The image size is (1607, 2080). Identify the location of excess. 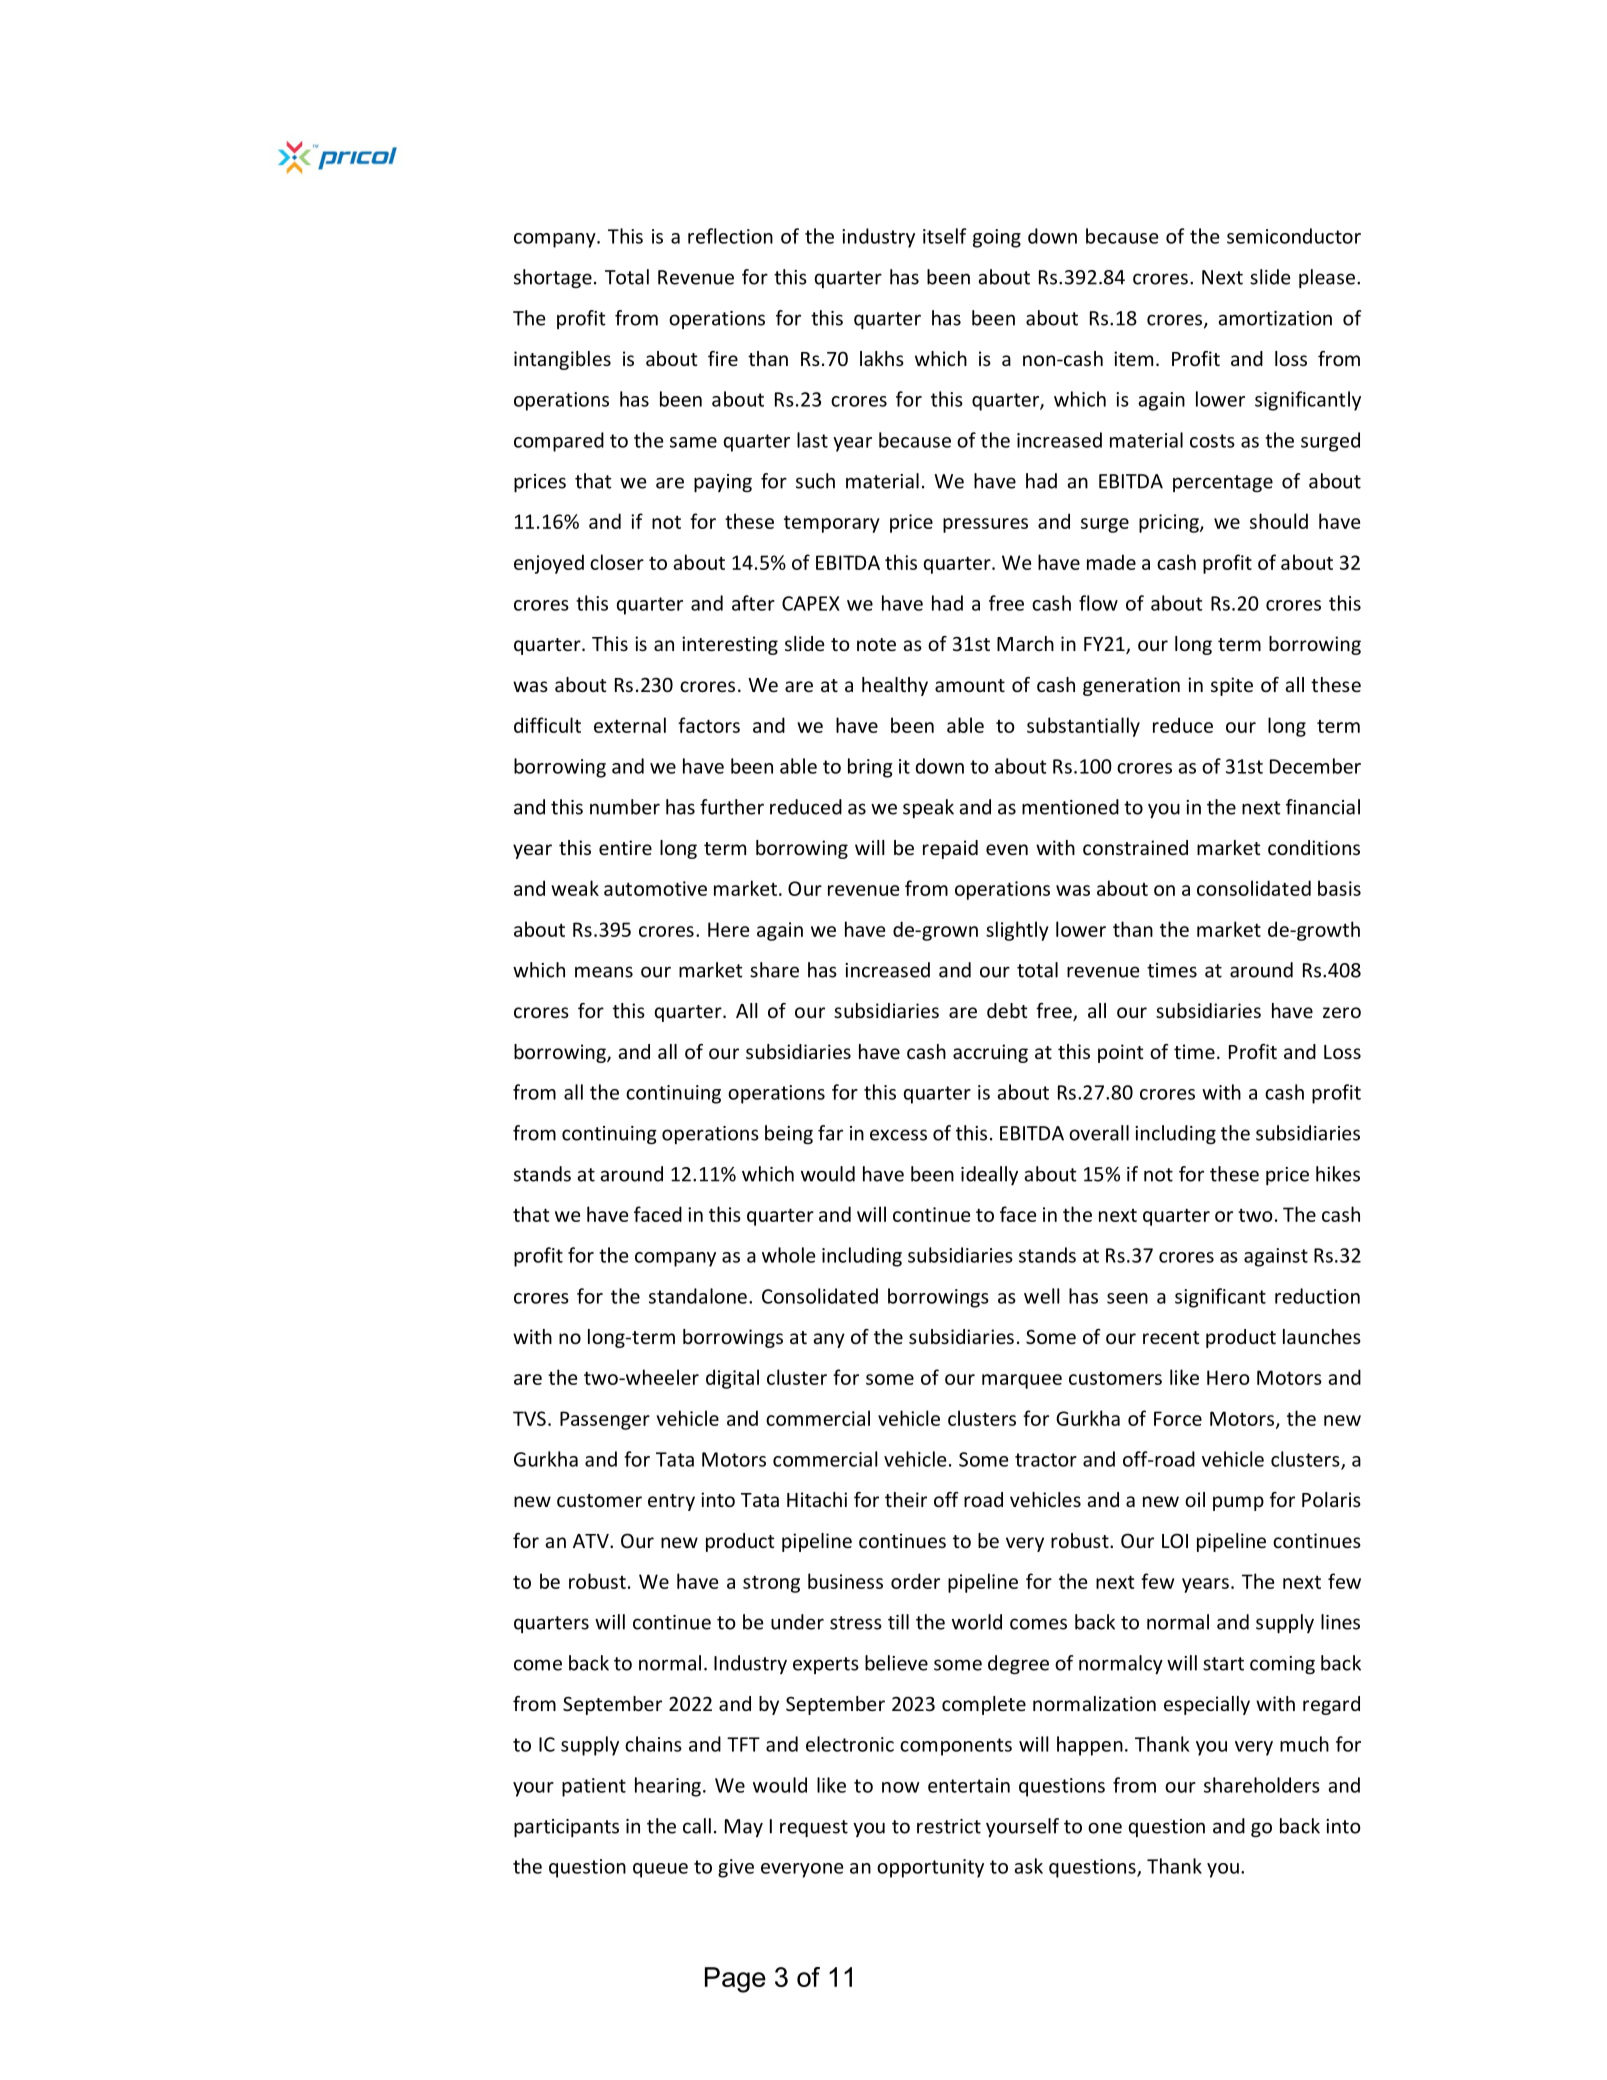
(898, 1135).
